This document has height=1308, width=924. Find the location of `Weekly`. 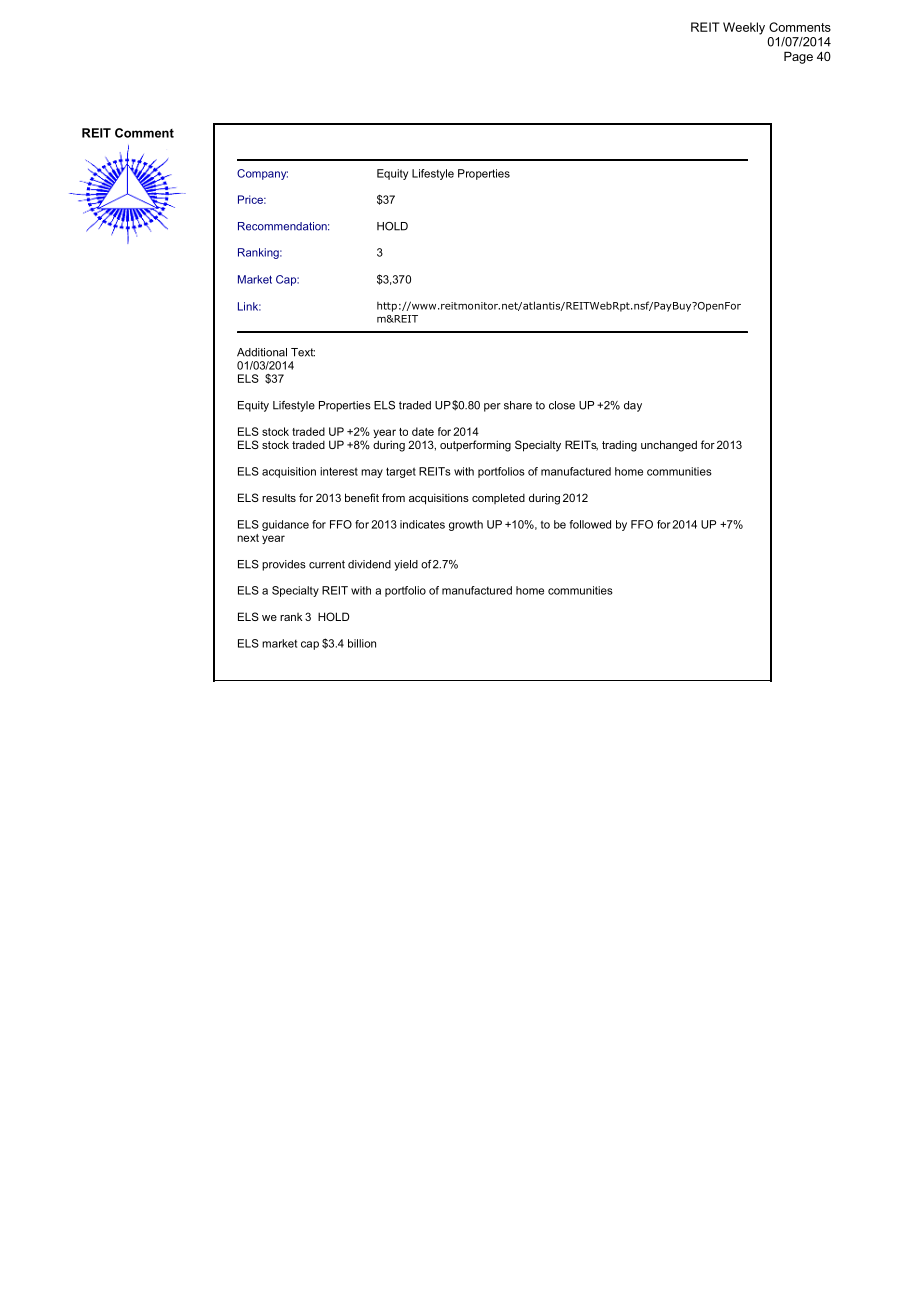

Weekly is located at coordinates (744, 28).
